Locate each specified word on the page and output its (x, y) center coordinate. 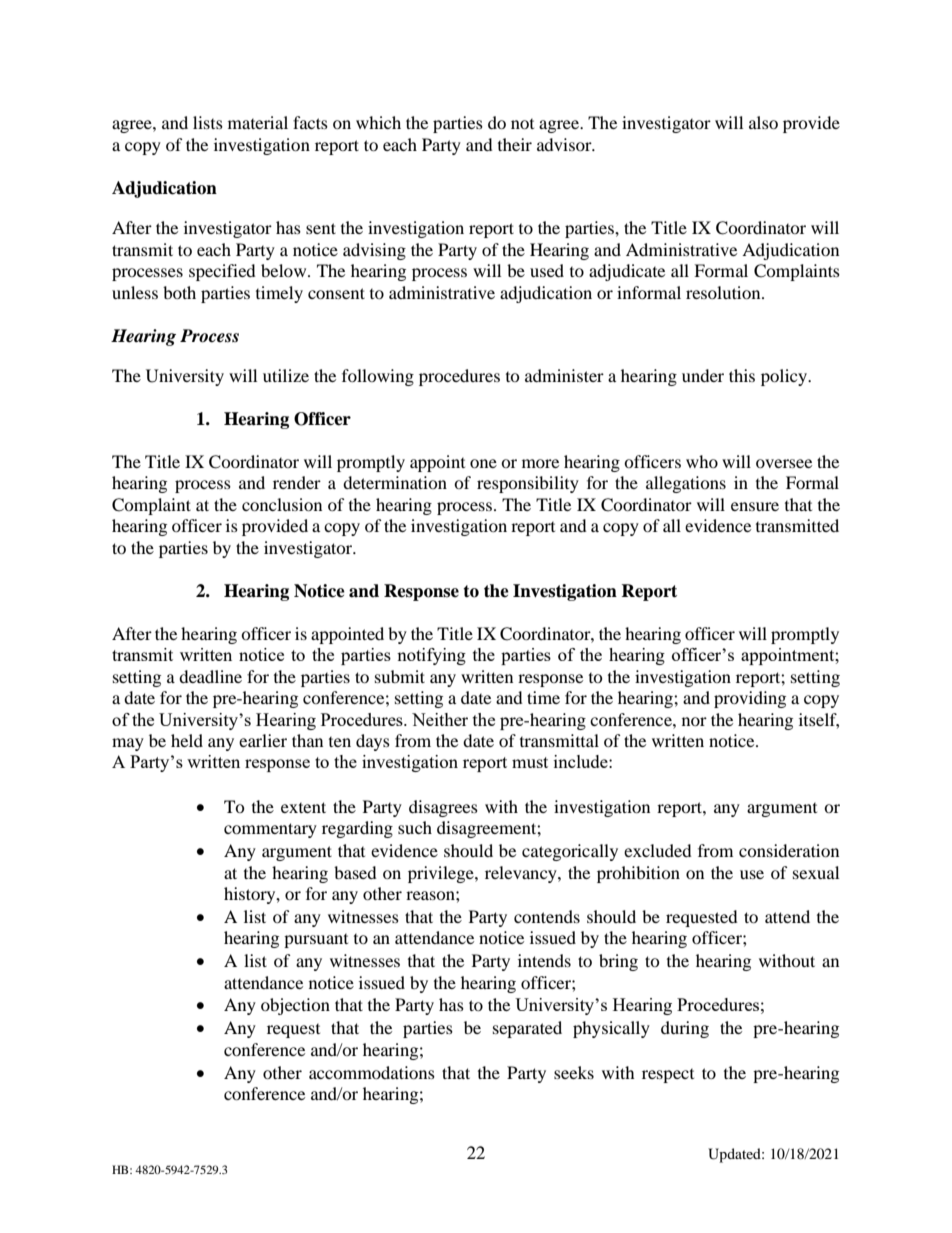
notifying (431, 656)
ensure (755, 506)
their (515, 144)
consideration (789, 850)
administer (564, 375)
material (258, 122)
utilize (286, 375)
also (763, 122)
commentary (270, 830)
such (415, 827)
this (742, 375)
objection (295, 1006)
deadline (210, 676)
